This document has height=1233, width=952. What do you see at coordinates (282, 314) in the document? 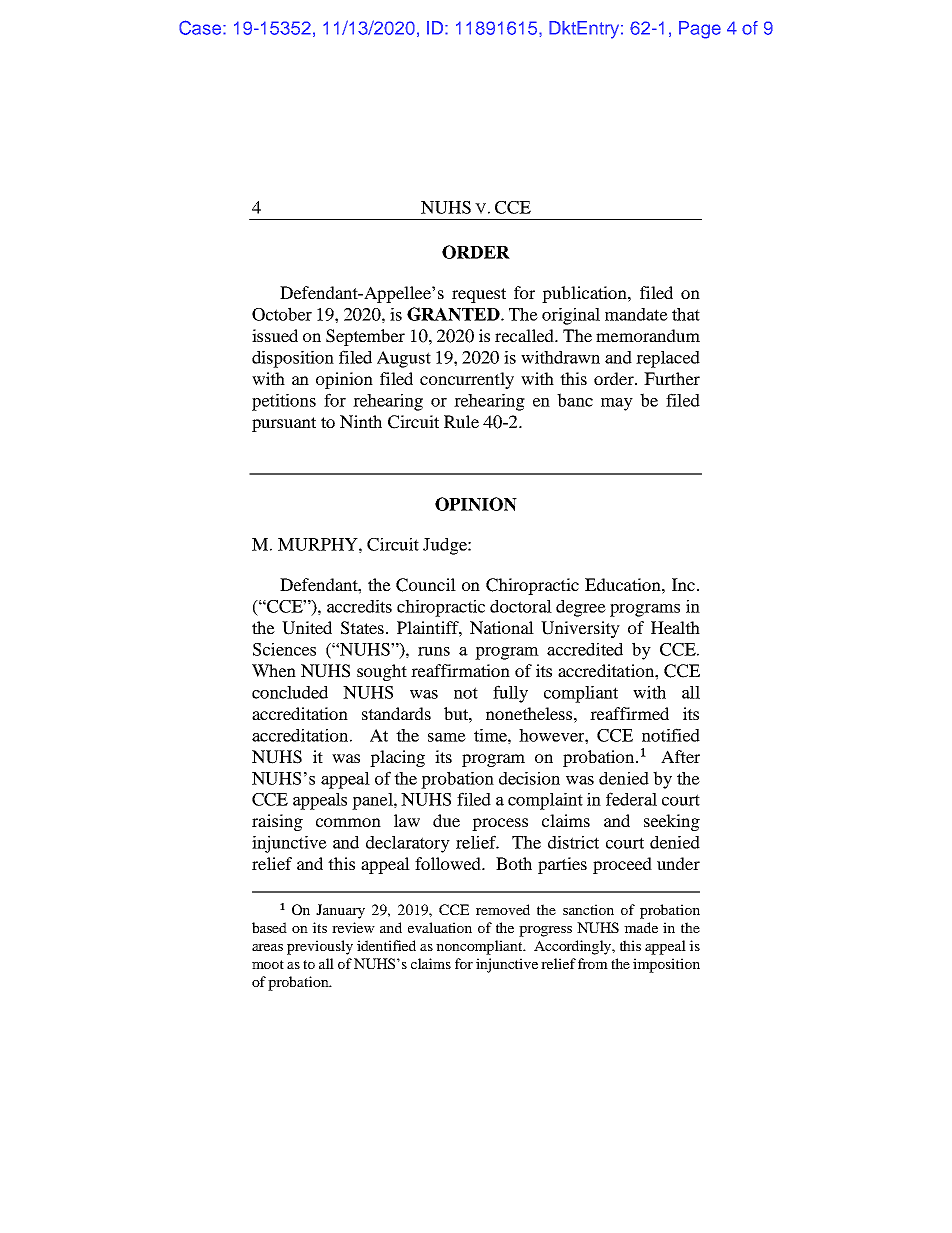
I see `October` at bounding box center [282, 314].
